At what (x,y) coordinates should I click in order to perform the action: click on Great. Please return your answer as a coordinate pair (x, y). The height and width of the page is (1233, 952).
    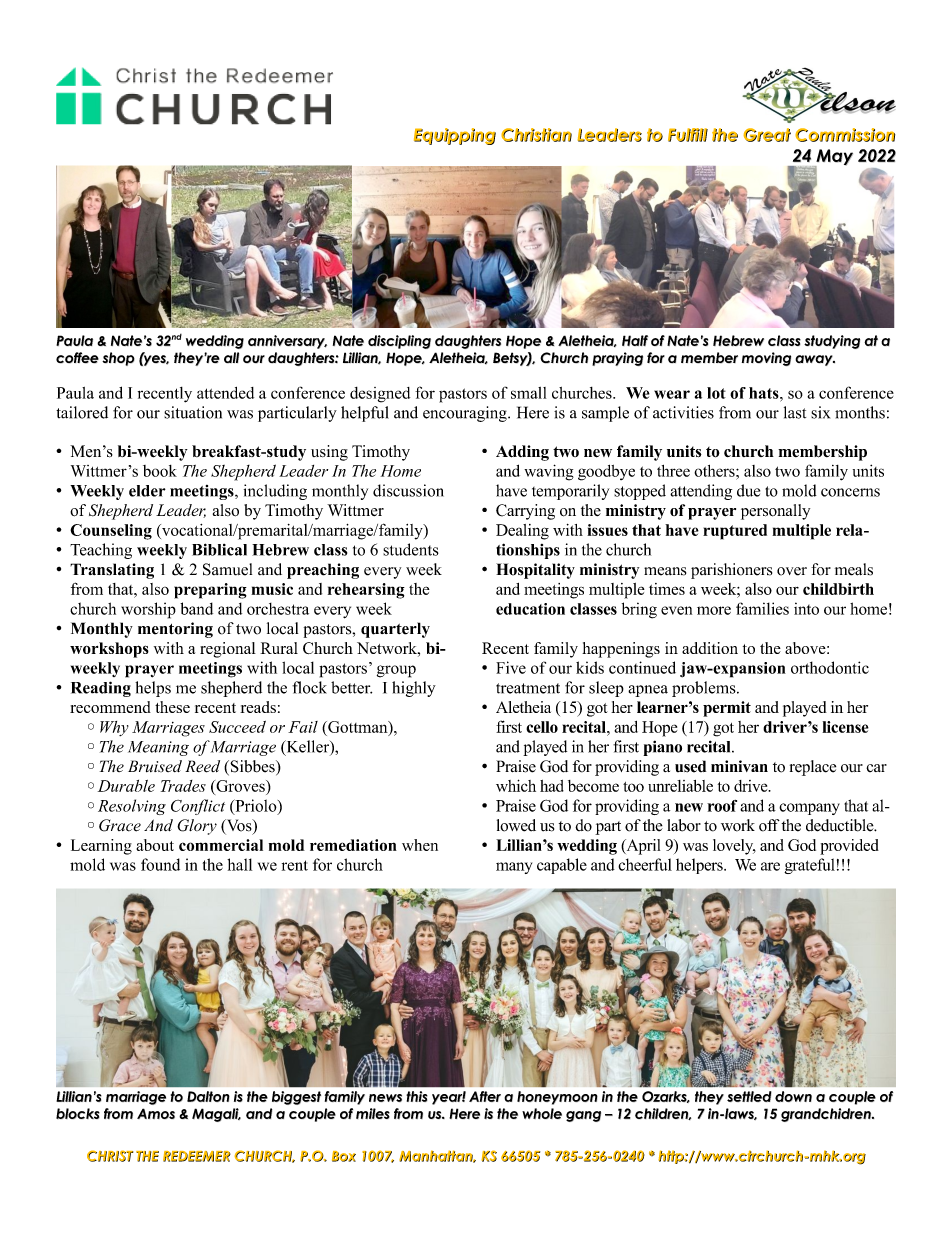
    Looking at the image, I should click on (767, 135).
